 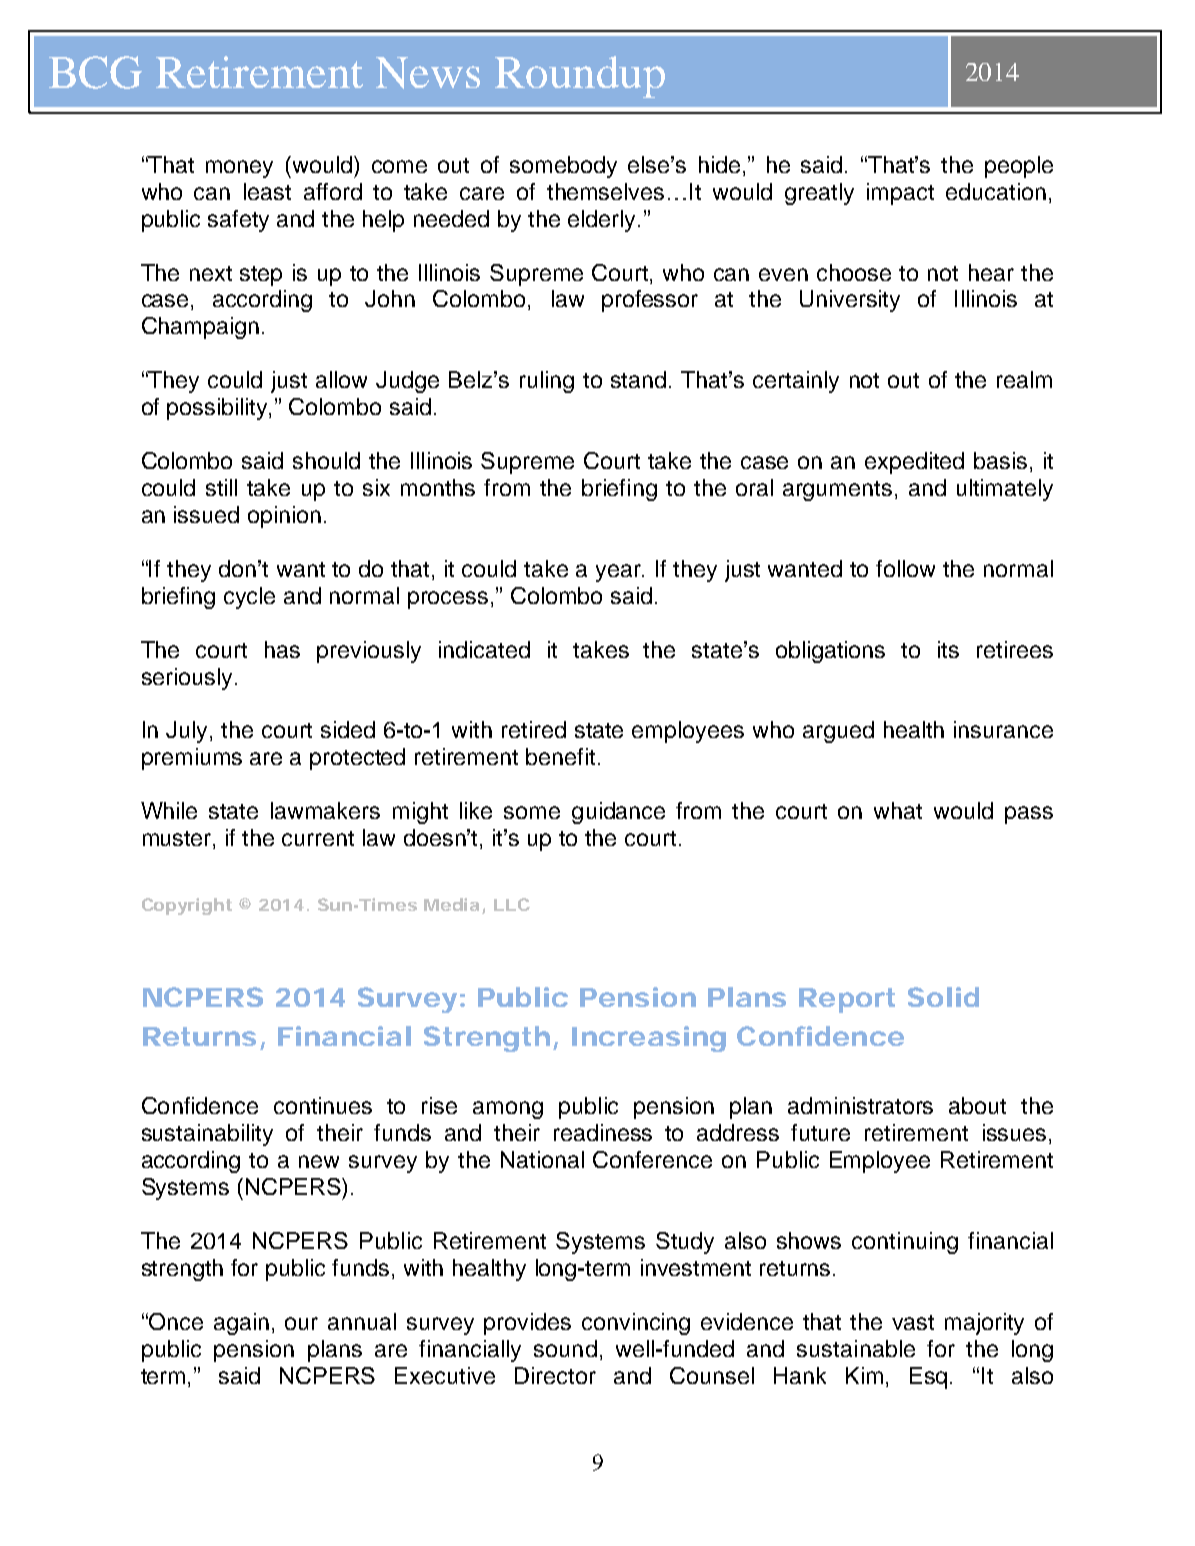 What do you see at coordinates (580, 77) in the page?
I see `Roundup` at bounding box center [580, 77].
